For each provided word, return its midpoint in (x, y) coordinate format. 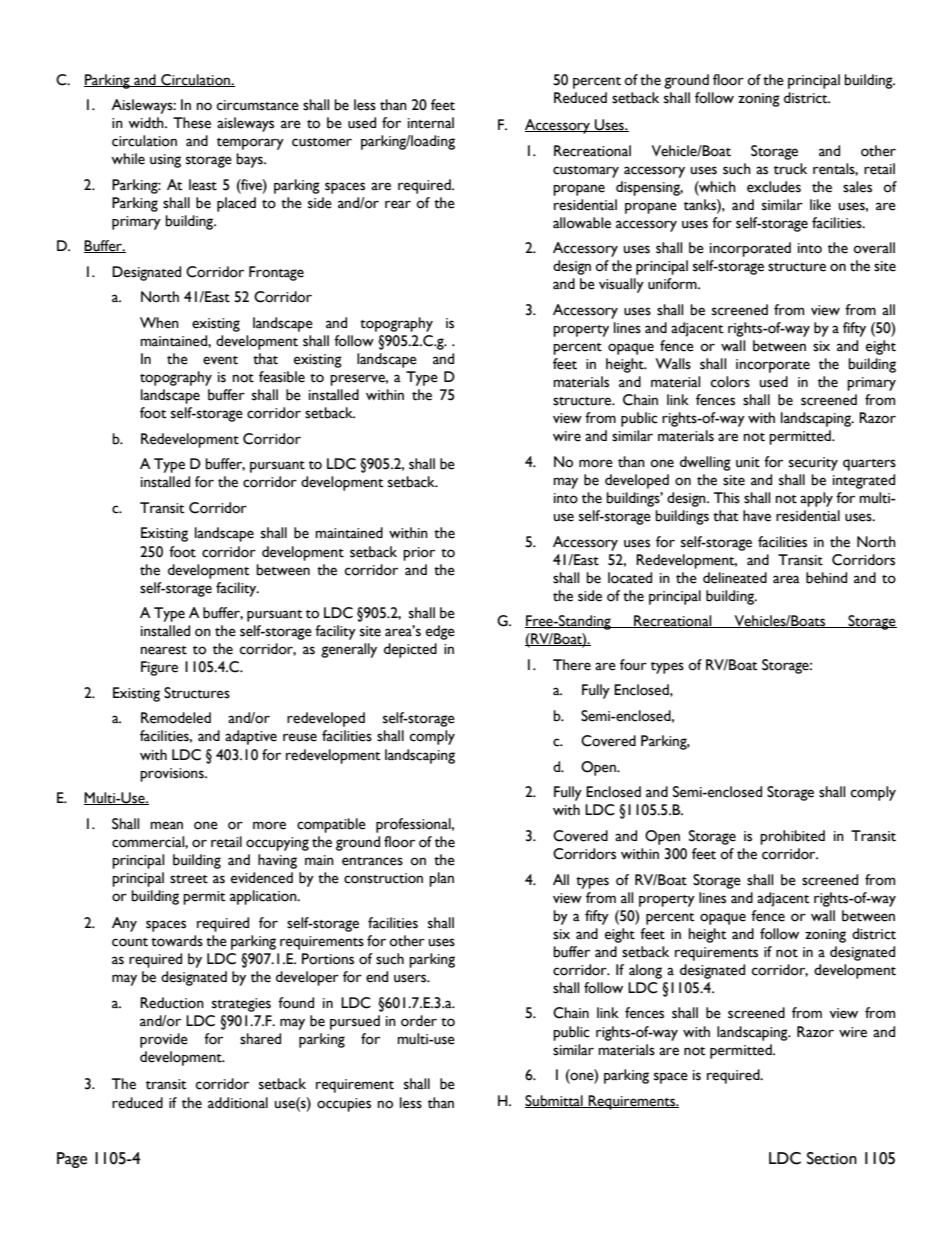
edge (440, 632)
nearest (164, 650)
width (147, 123)
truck (790, 169)
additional (238, 1103)
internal (431, 123)
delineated (735, 578)
